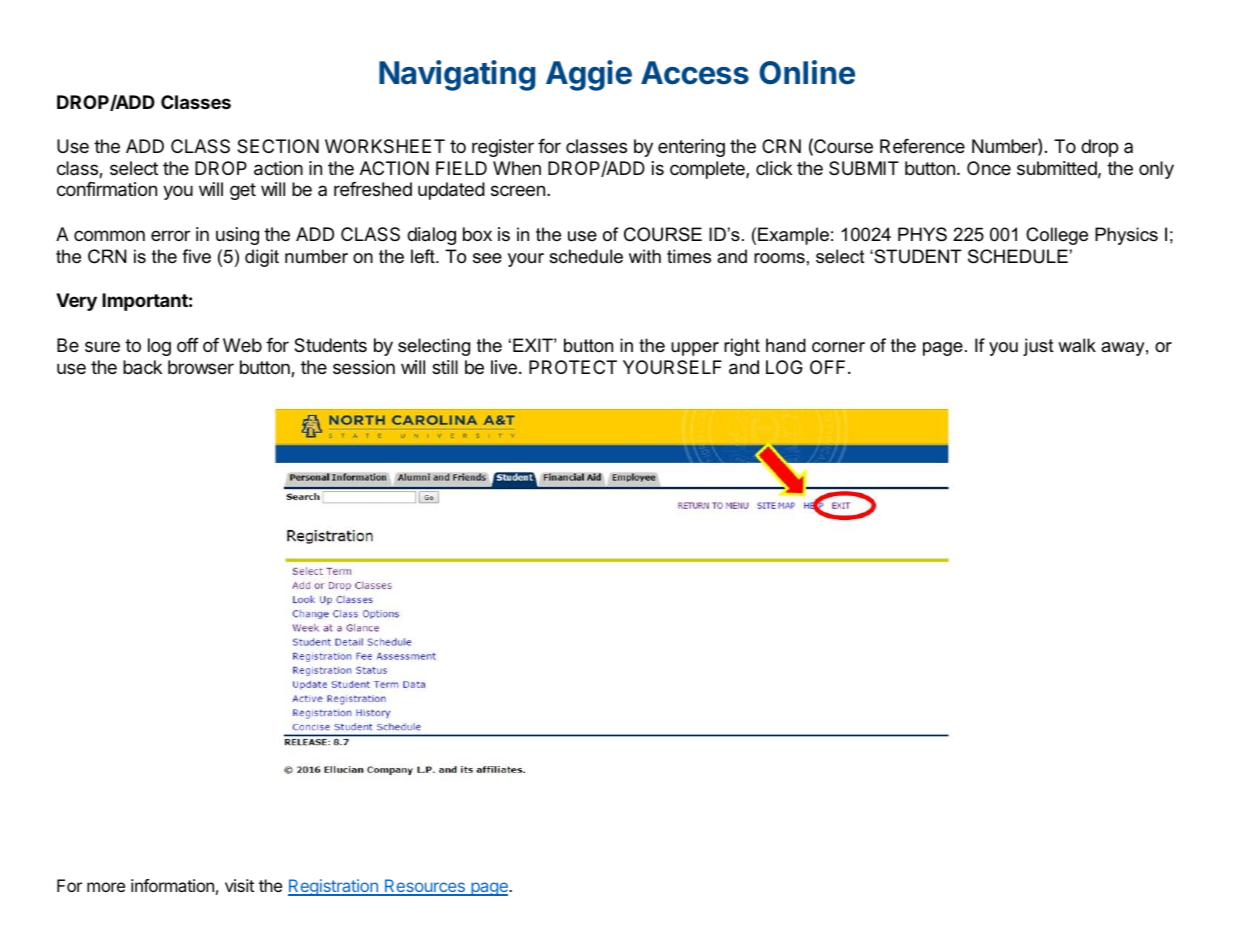  I want to click on SECTION, so click(278, 146).
